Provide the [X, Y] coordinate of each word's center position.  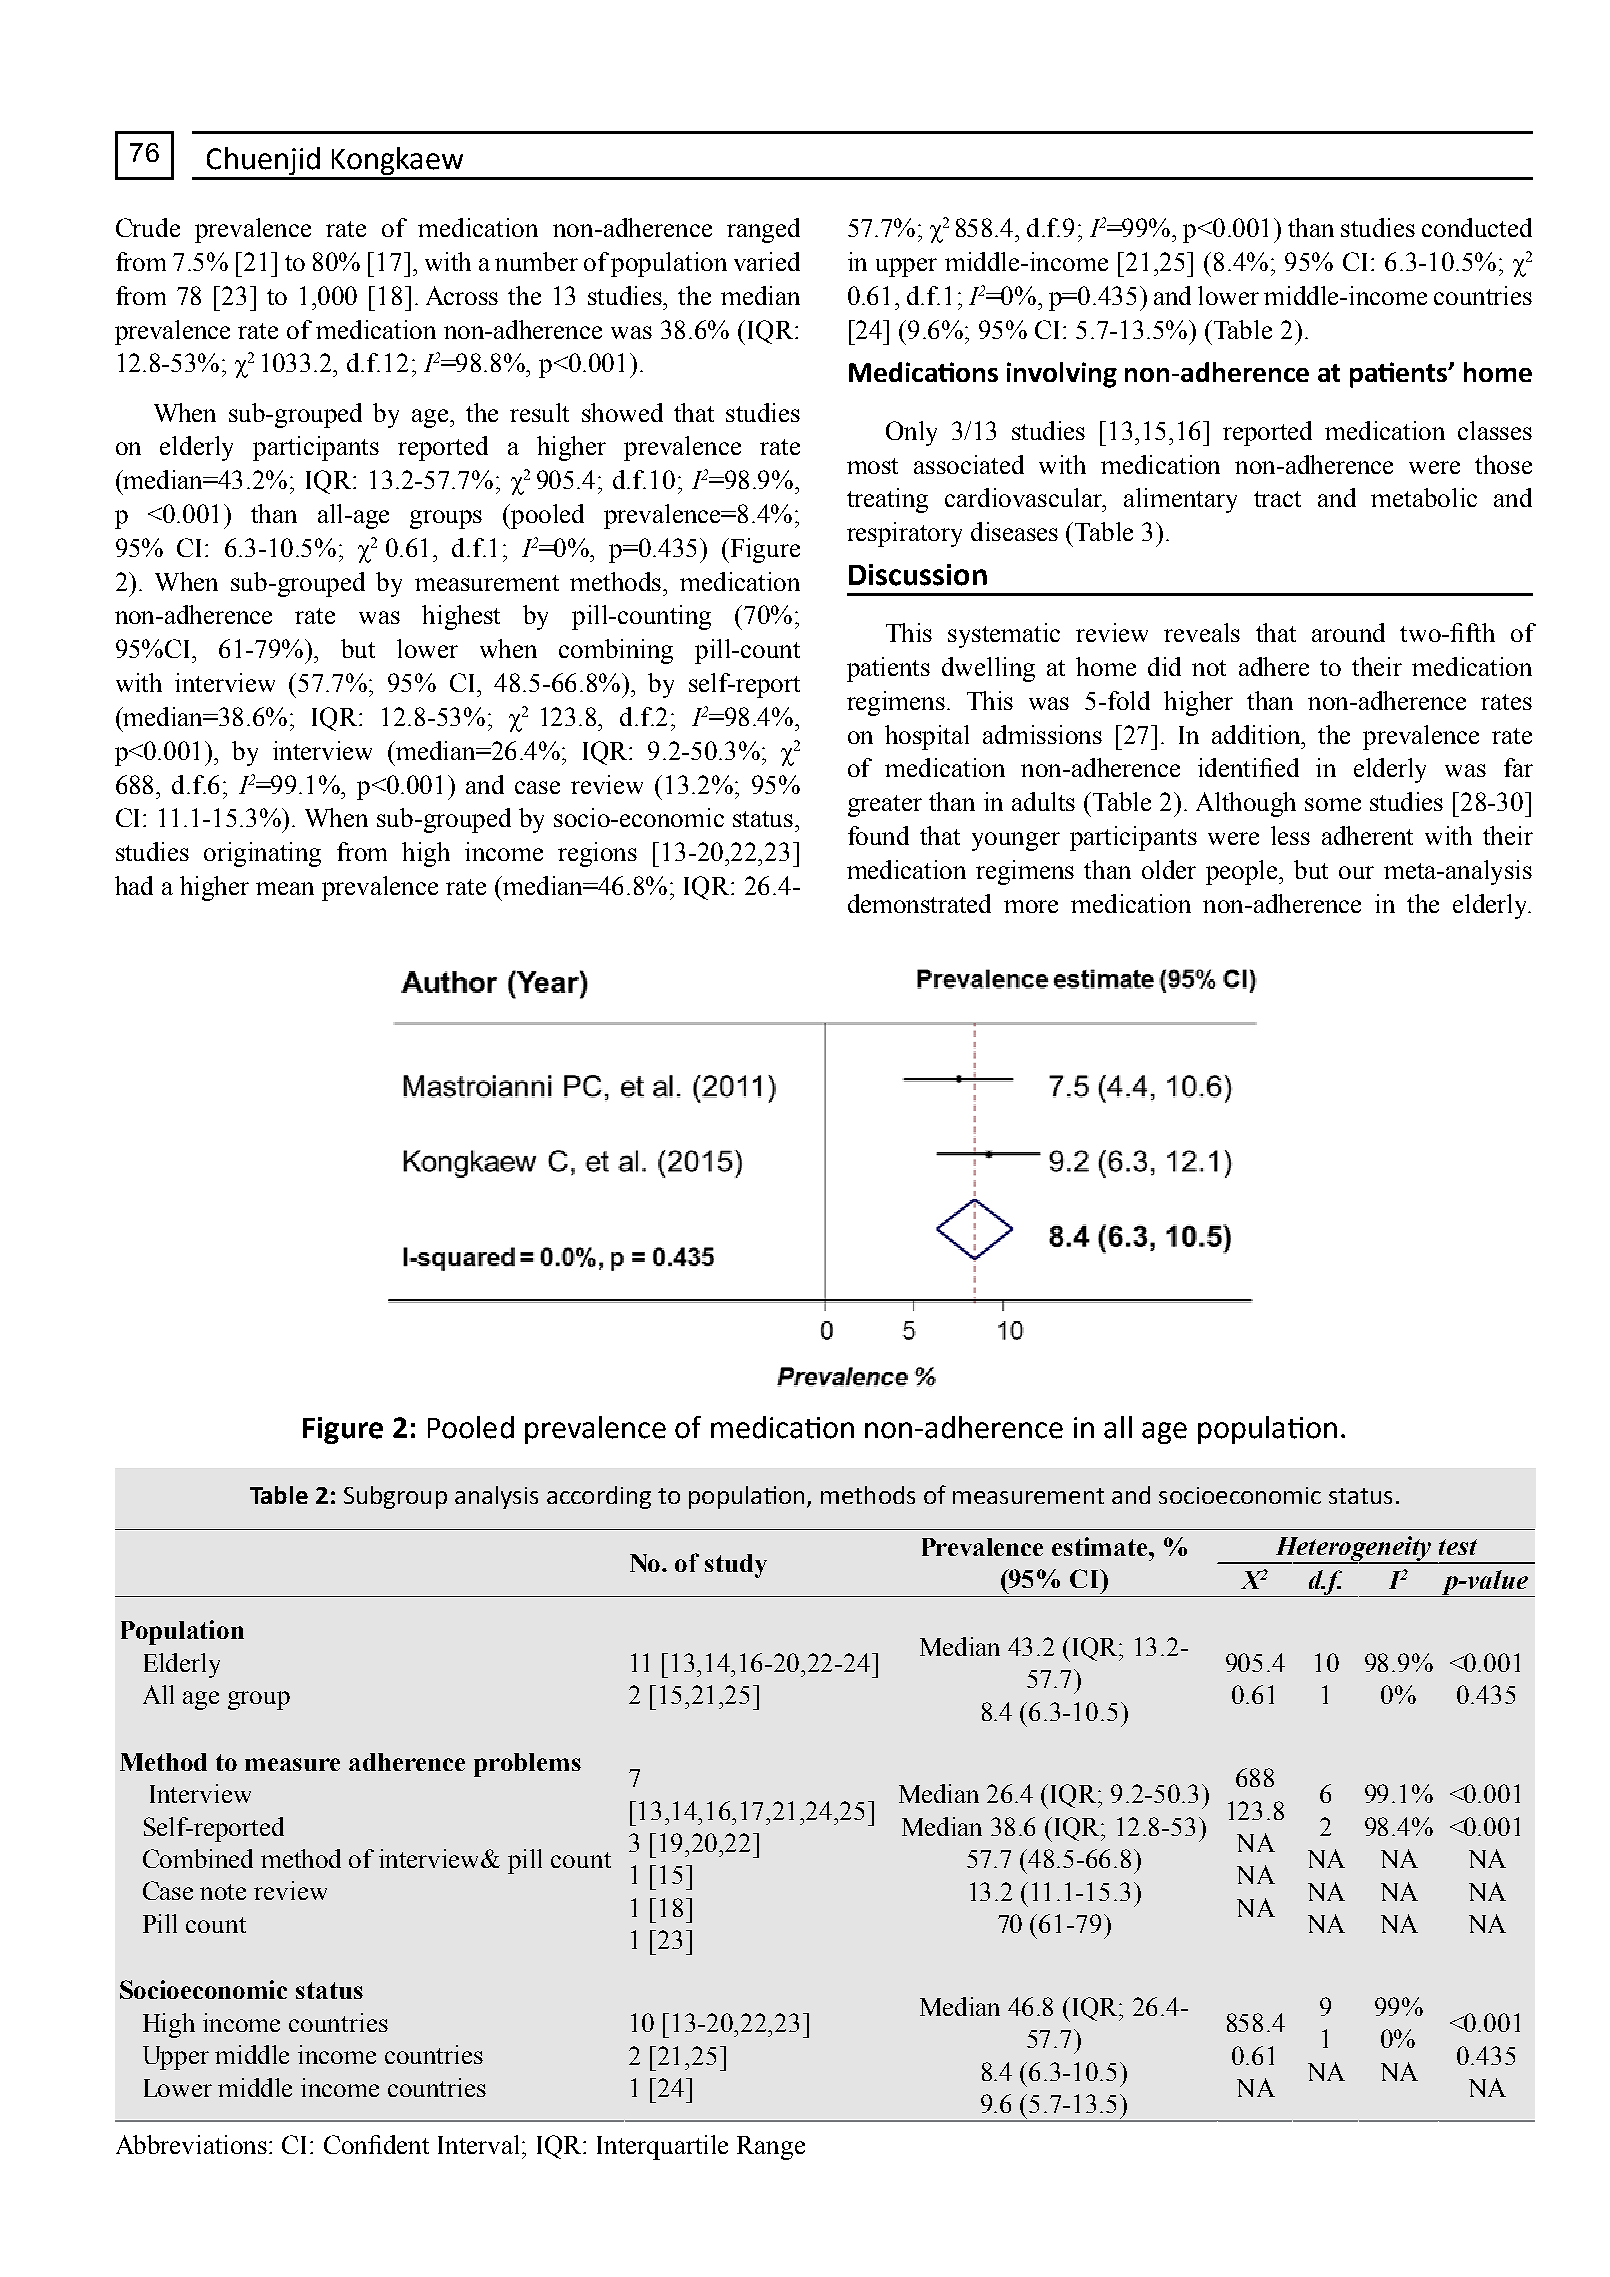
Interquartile [662, 2147]
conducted [1477, 227]
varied [767, 261]
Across [462, 295]
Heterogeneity [1354, 1550]
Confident [376, 2144]
